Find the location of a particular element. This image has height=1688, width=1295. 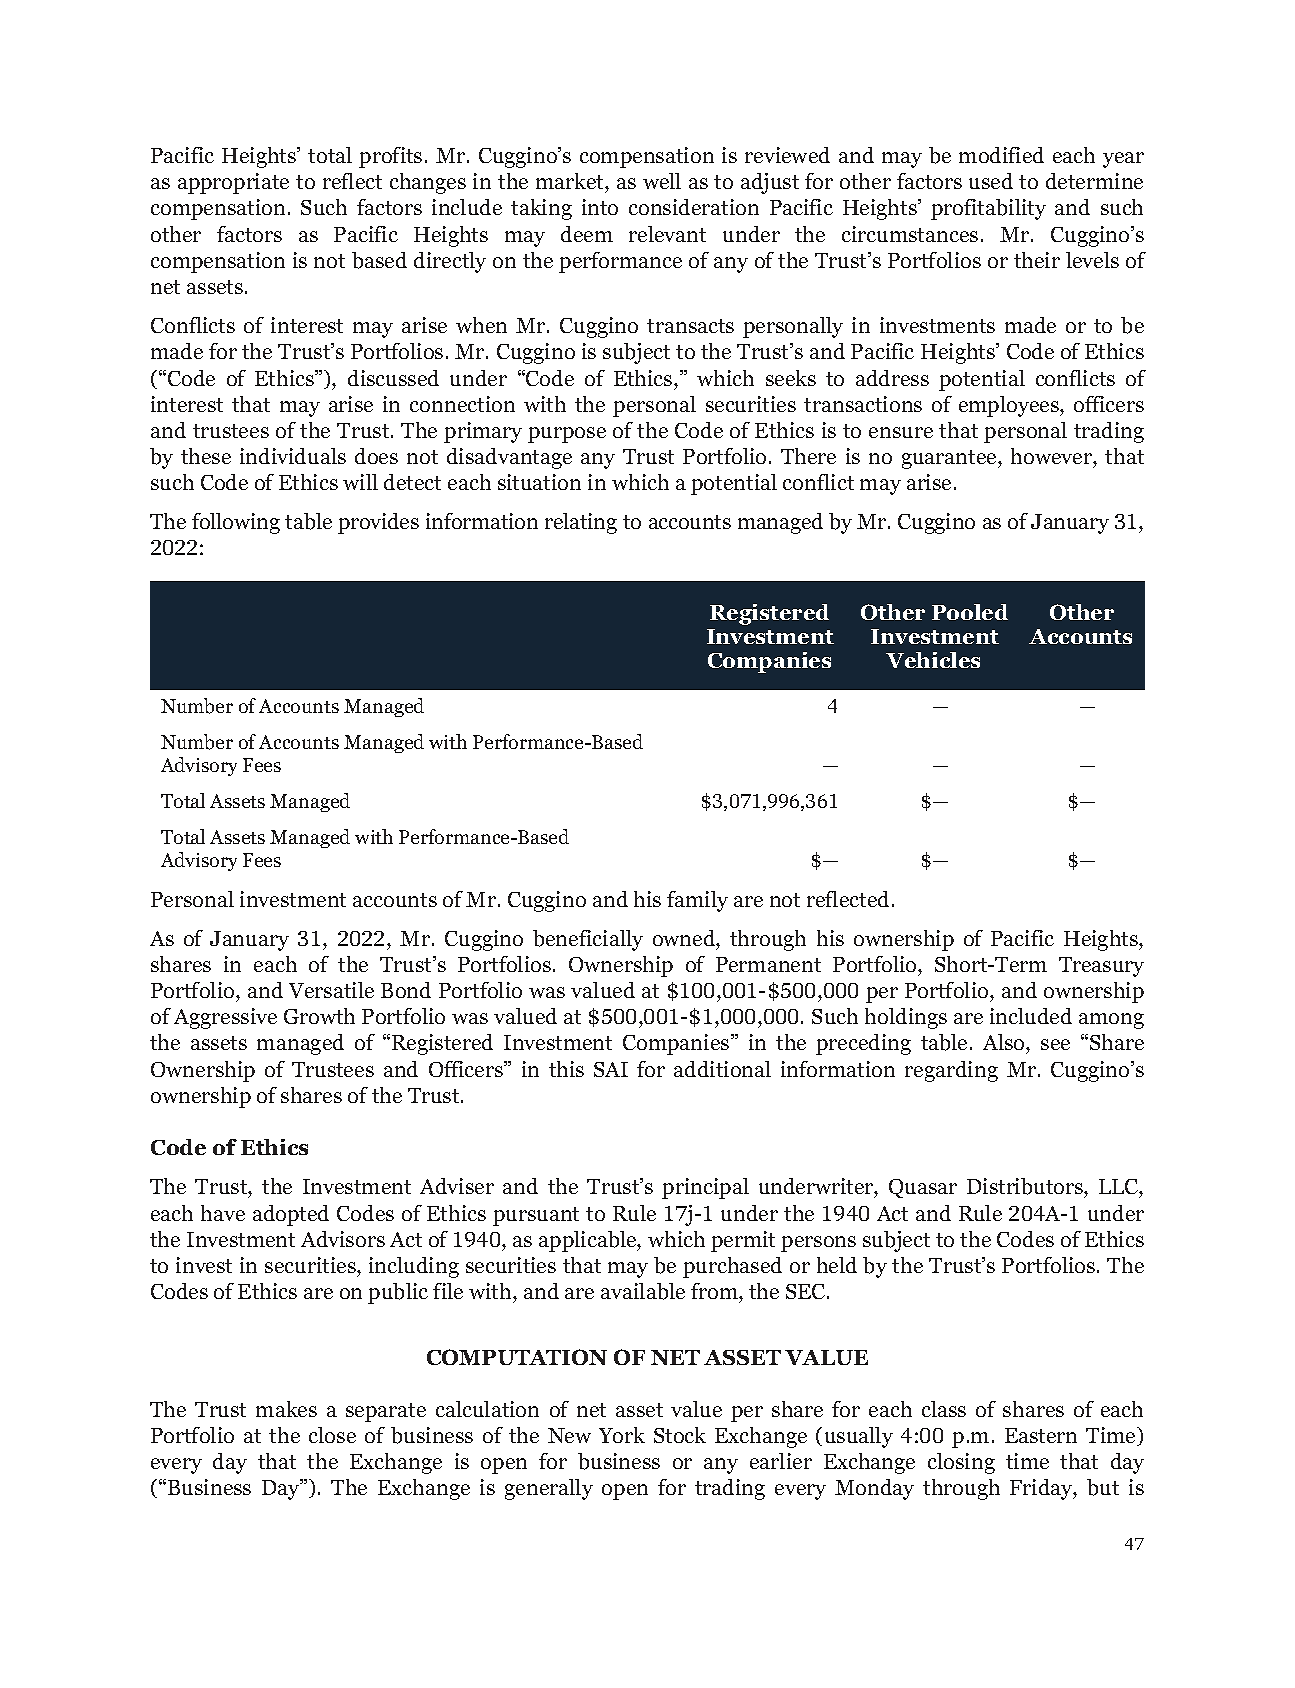

appropriate is located at coordinates (233, 183).
